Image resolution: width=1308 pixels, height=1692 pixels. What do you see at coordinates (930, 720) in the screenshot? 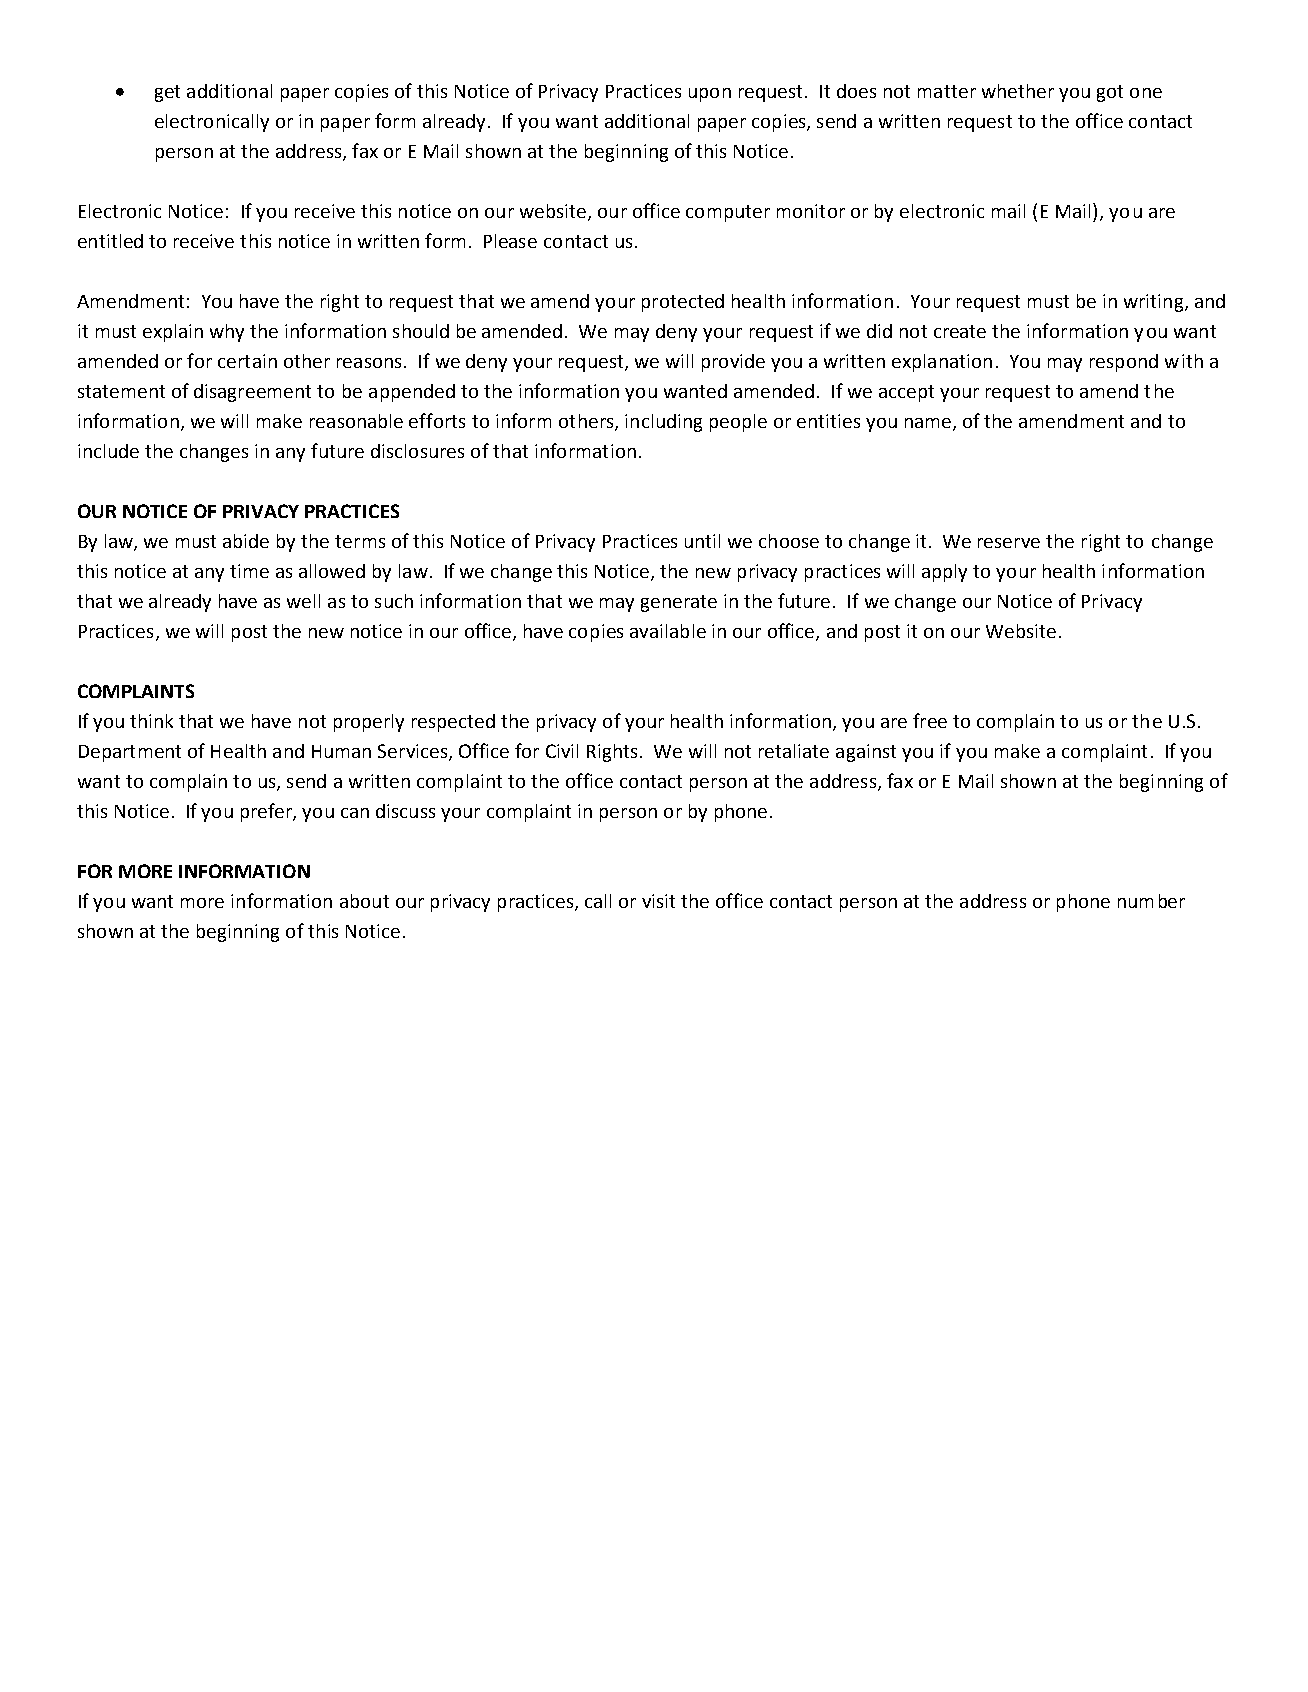
I see `free` at bounding box center [930, 720].
